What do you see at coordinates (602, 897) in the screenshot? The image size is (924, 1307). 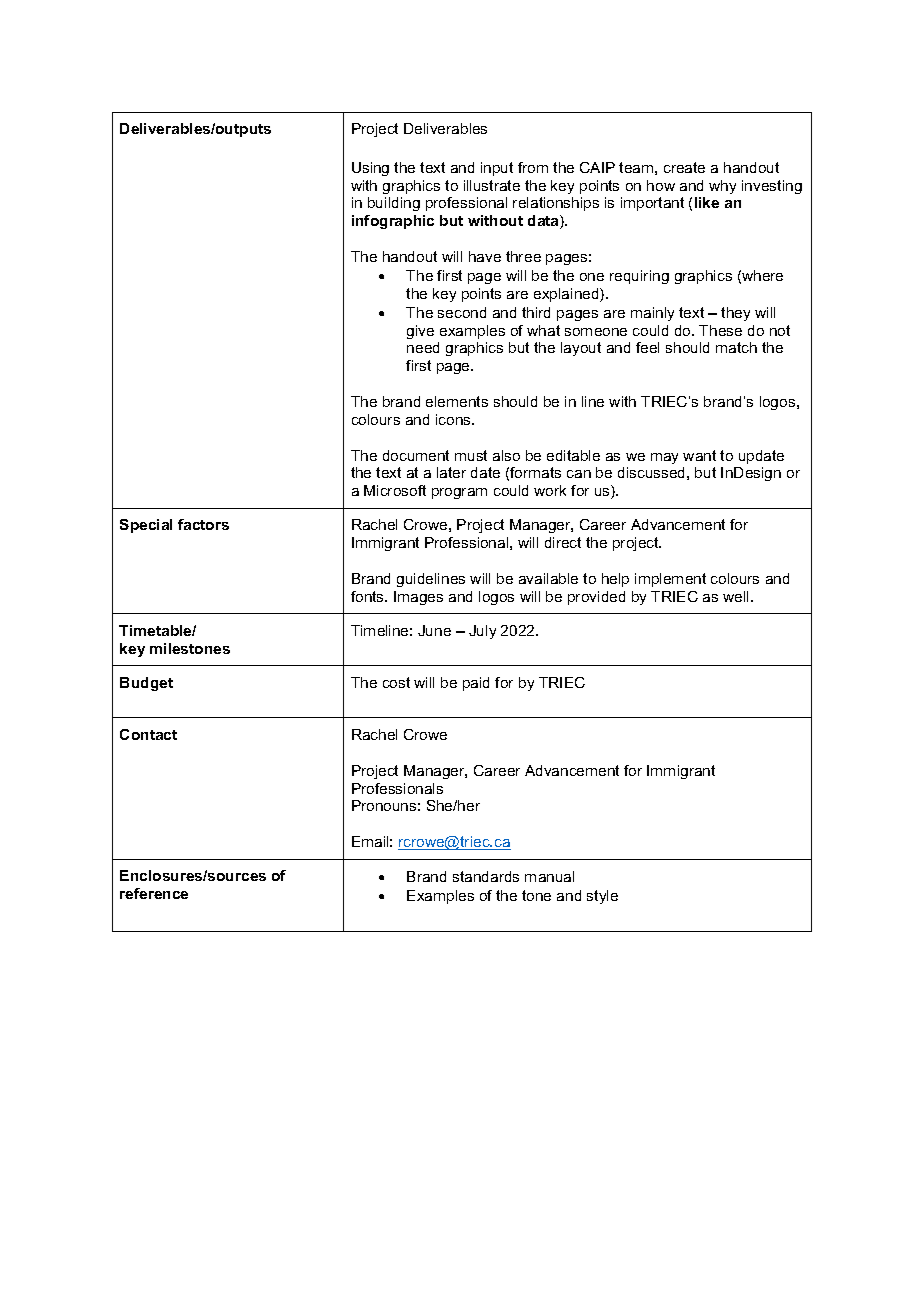 I see `style` at bounding box center [602, 897].
